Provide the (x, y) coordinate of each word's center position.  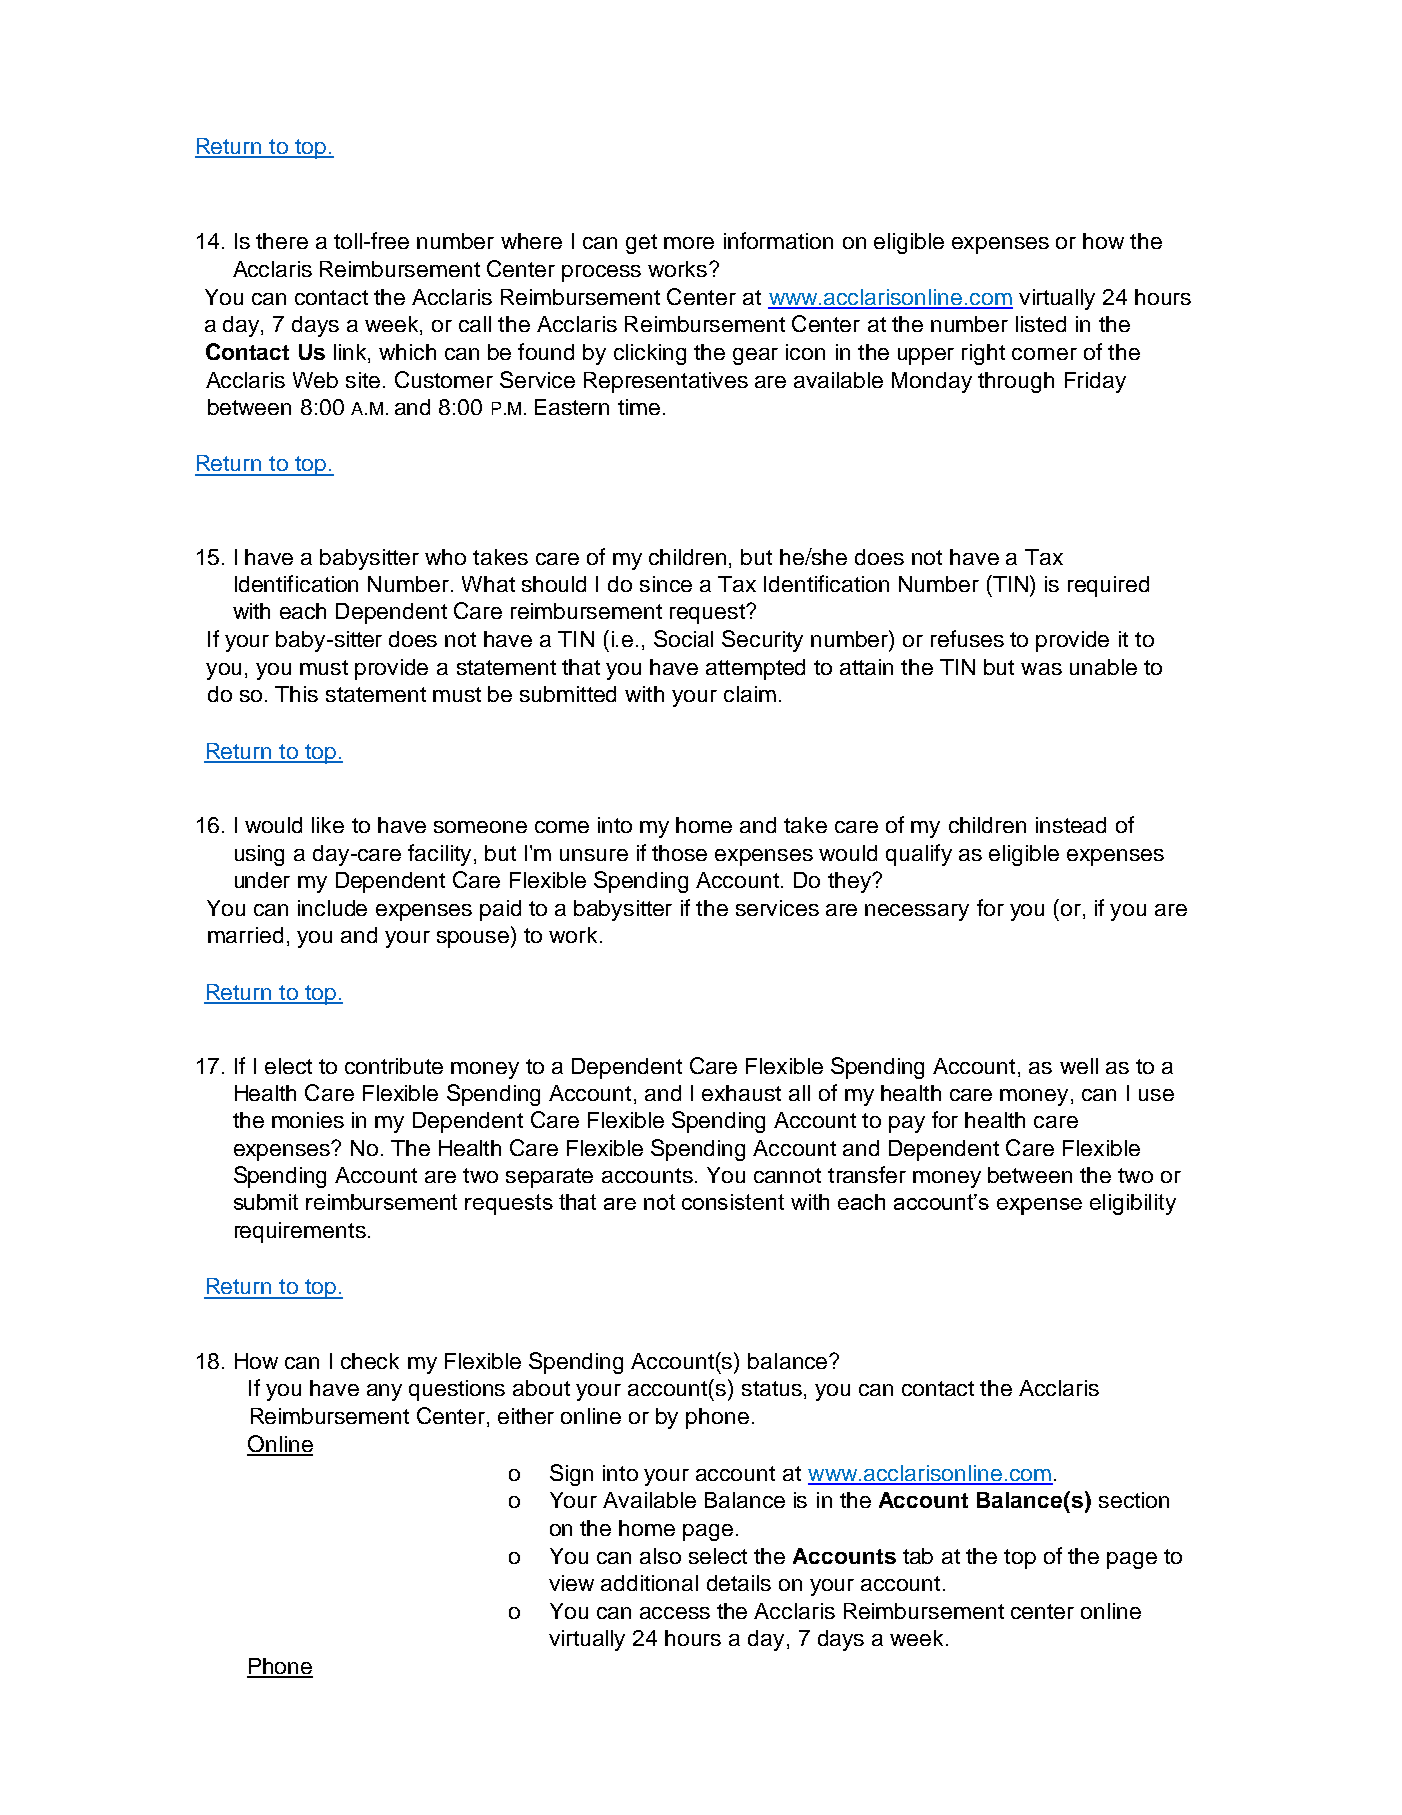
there (282, 241)
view (571, 1583)
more (689, 243)
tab (918, 1556)
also (660, 1556)
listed (1041, 324)
